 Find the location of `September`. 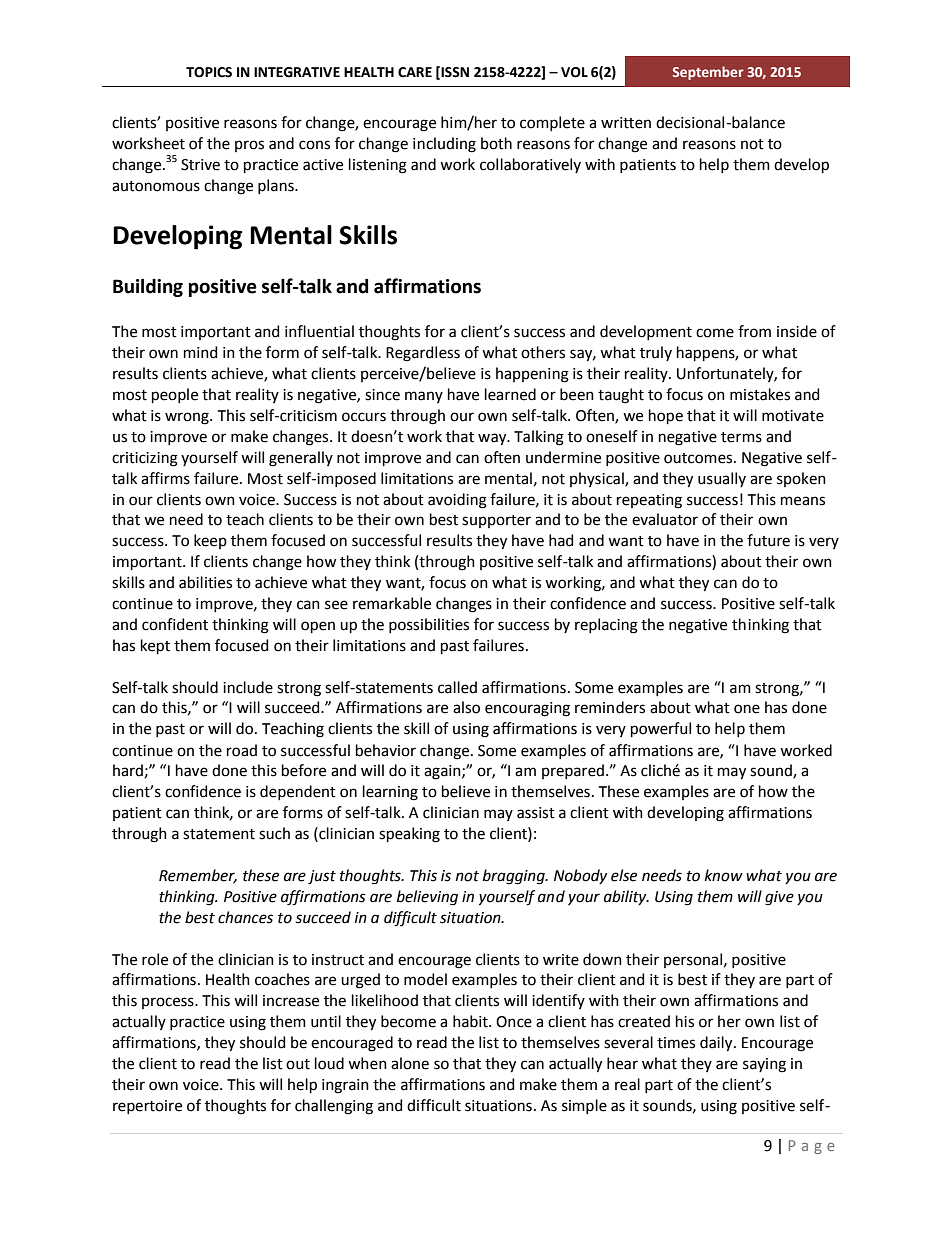

September is located at coordinates (708, 73).
